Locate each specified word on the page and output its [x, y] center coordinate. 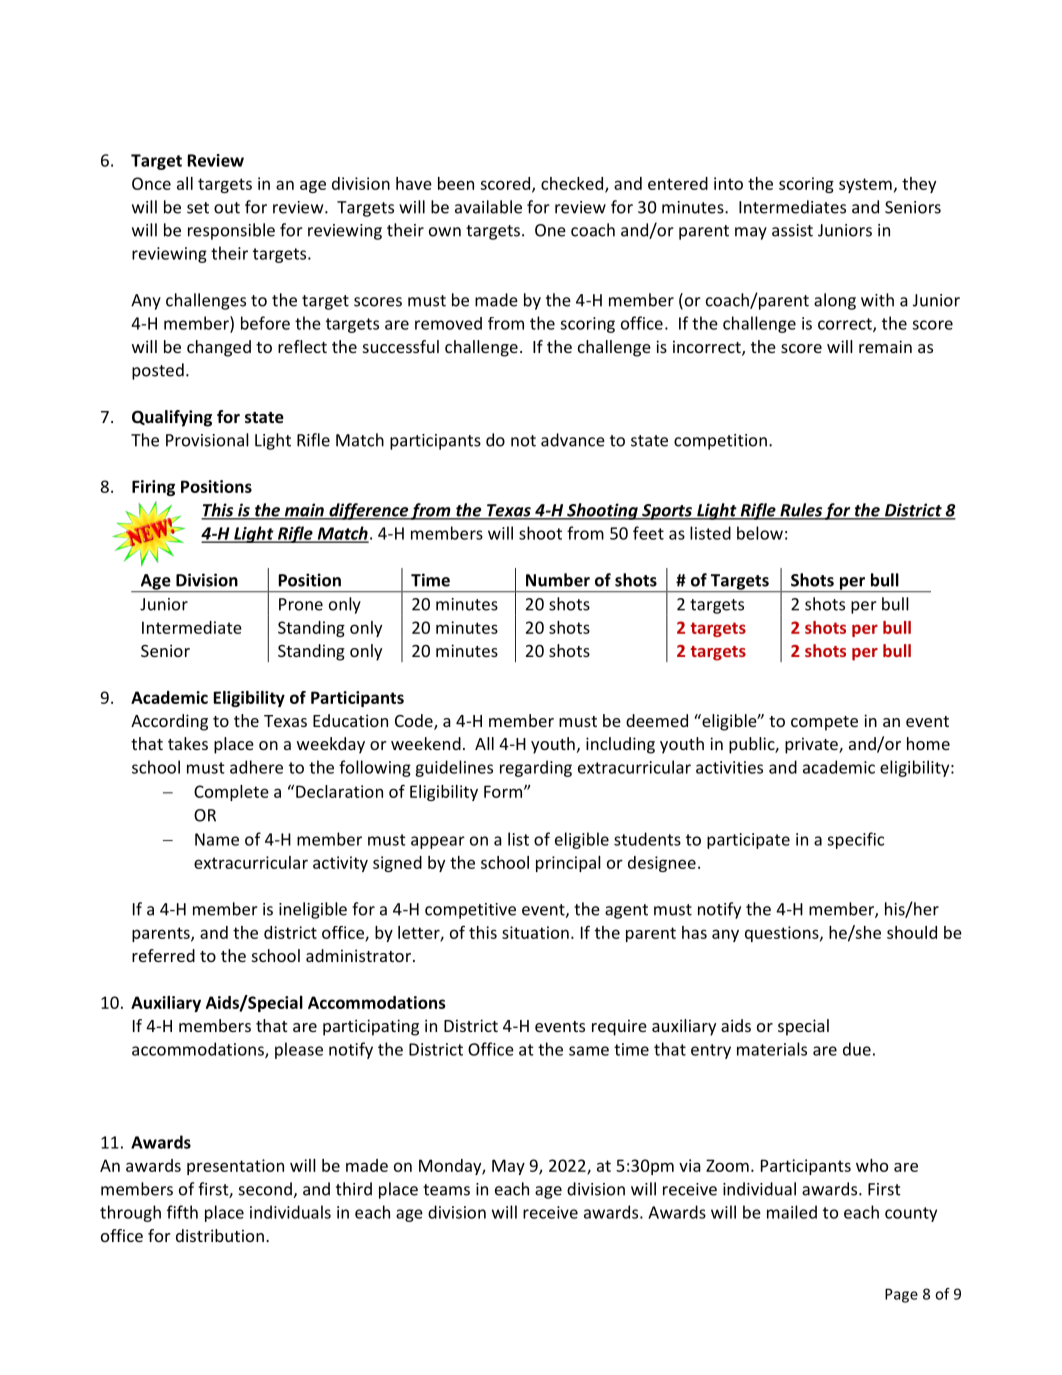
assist [792, 230]
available [488, 207]
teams [446, 1190]
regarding [536, 768]
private [812, 745]
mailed [792, 1212]
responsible [231, 231]
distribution [220, 1235]
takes [188, 743]
